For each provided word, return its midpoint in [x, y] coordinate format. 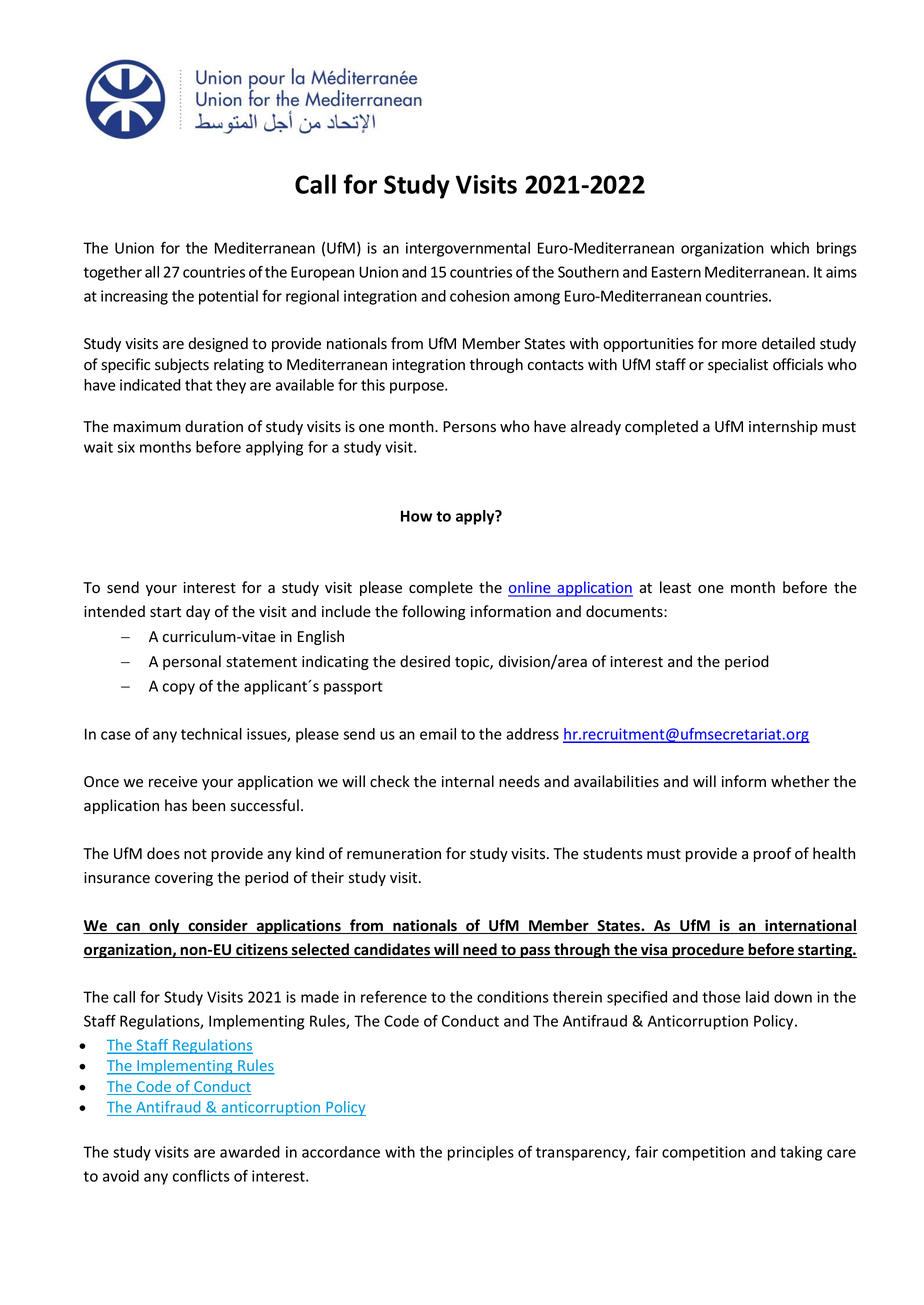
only [164, 926]
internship [783, 427]
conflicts [201, 1176]
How [416, 516]
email [438, 734]
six [126, 447]
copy [179, 689]
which [789, 248]
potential [228, 297]
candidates [392, 950]
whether [800, 781]
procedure [708, 950]
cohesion [479, 296]
